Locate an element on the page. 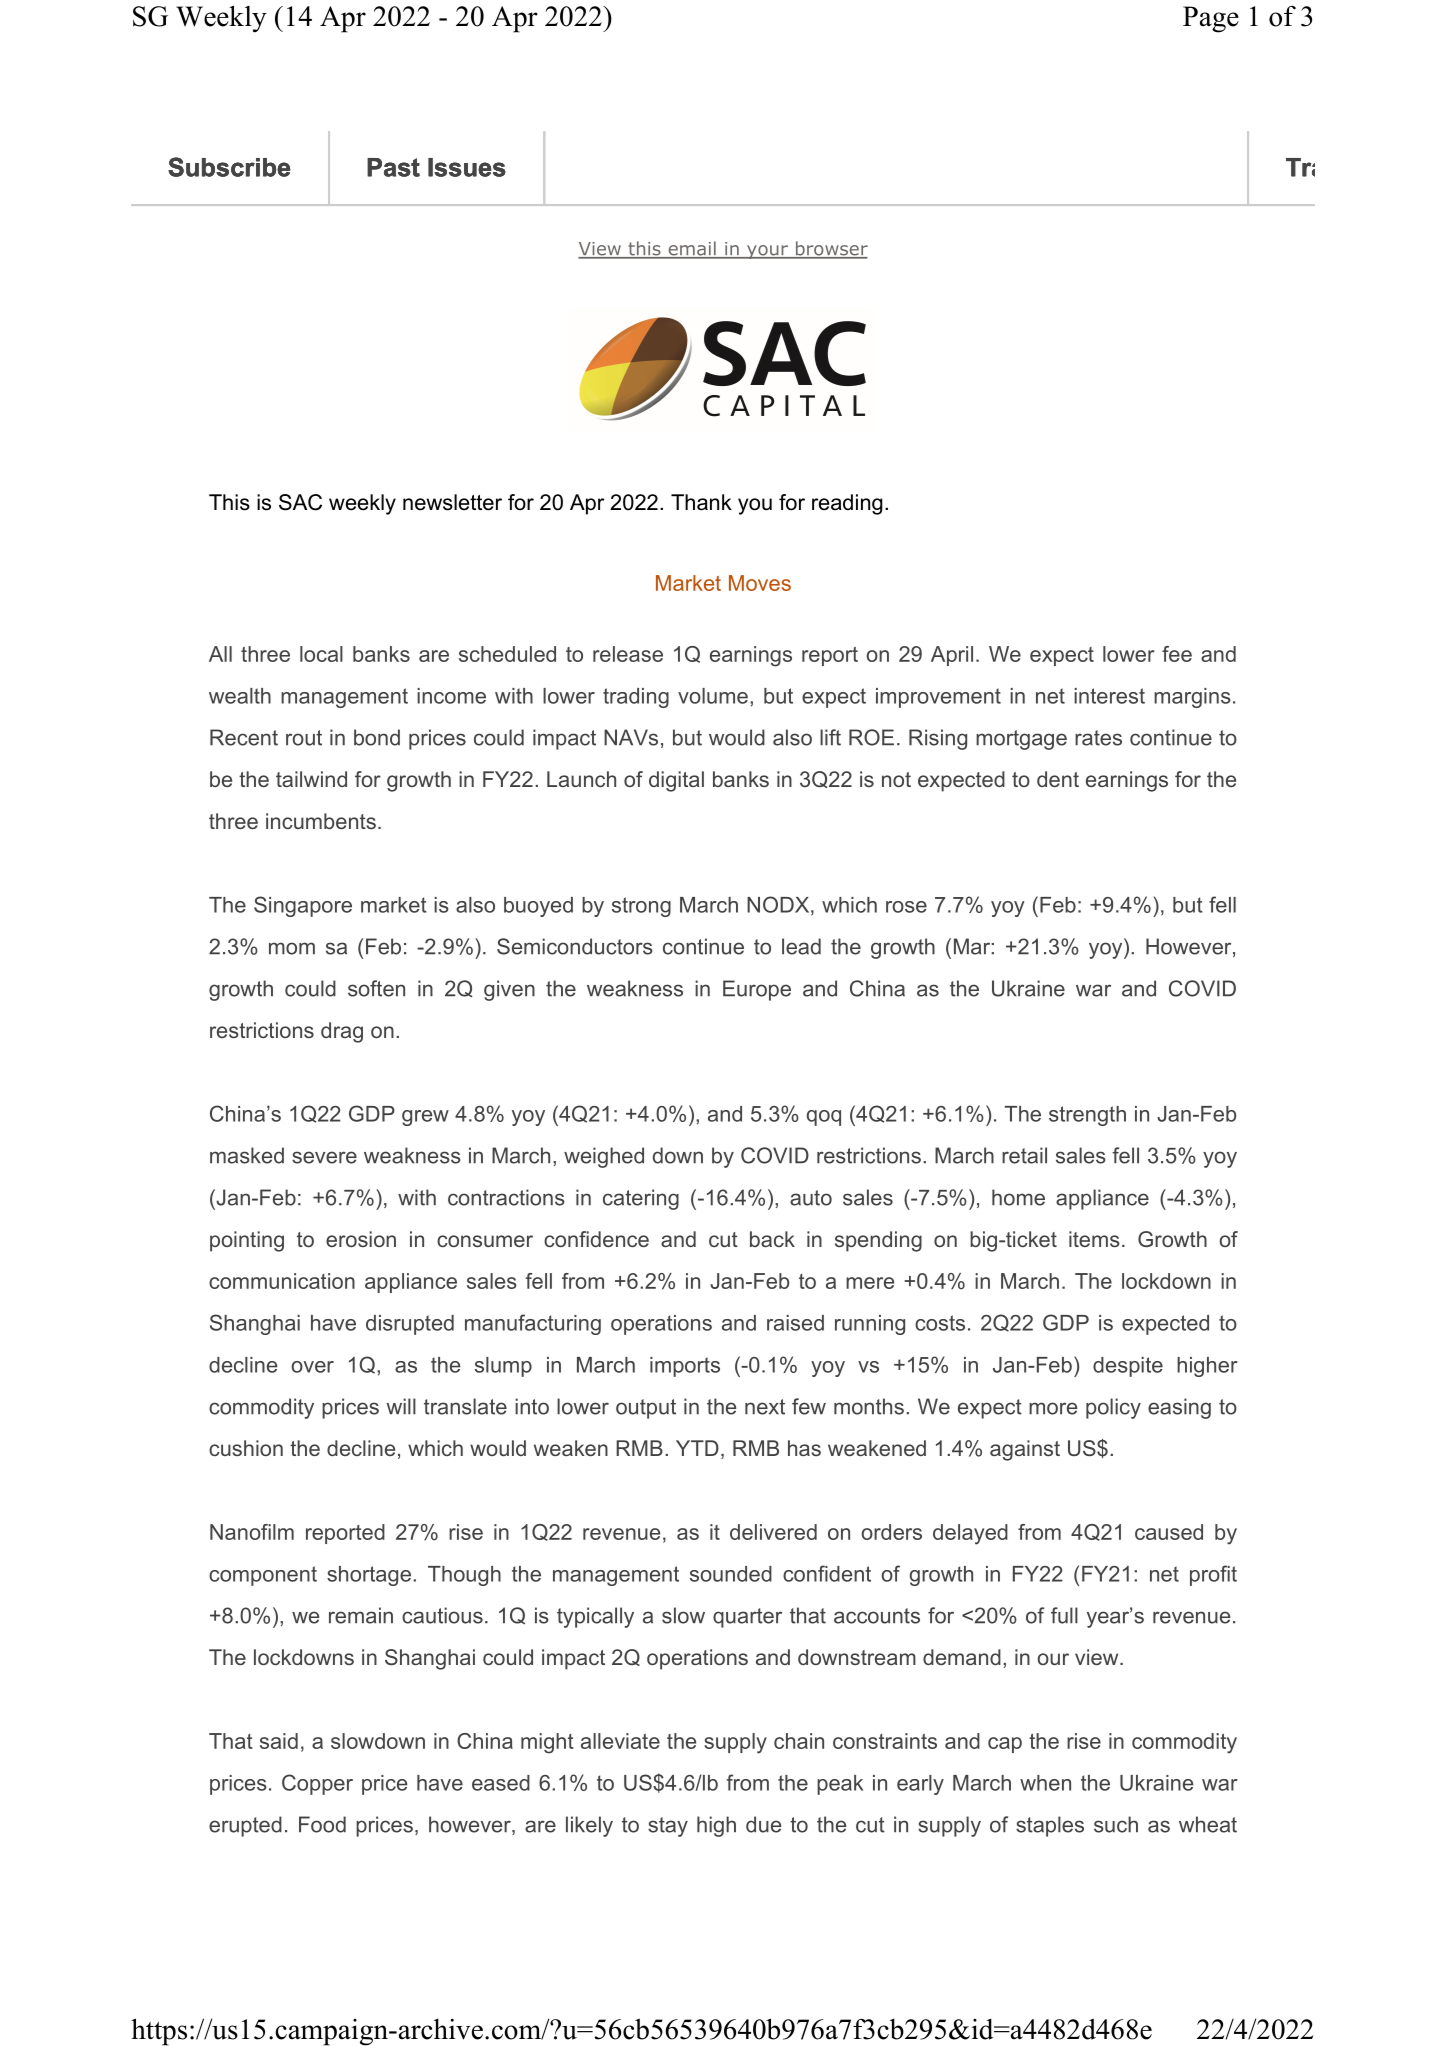  Food is located at coordinates (322, 1824).
